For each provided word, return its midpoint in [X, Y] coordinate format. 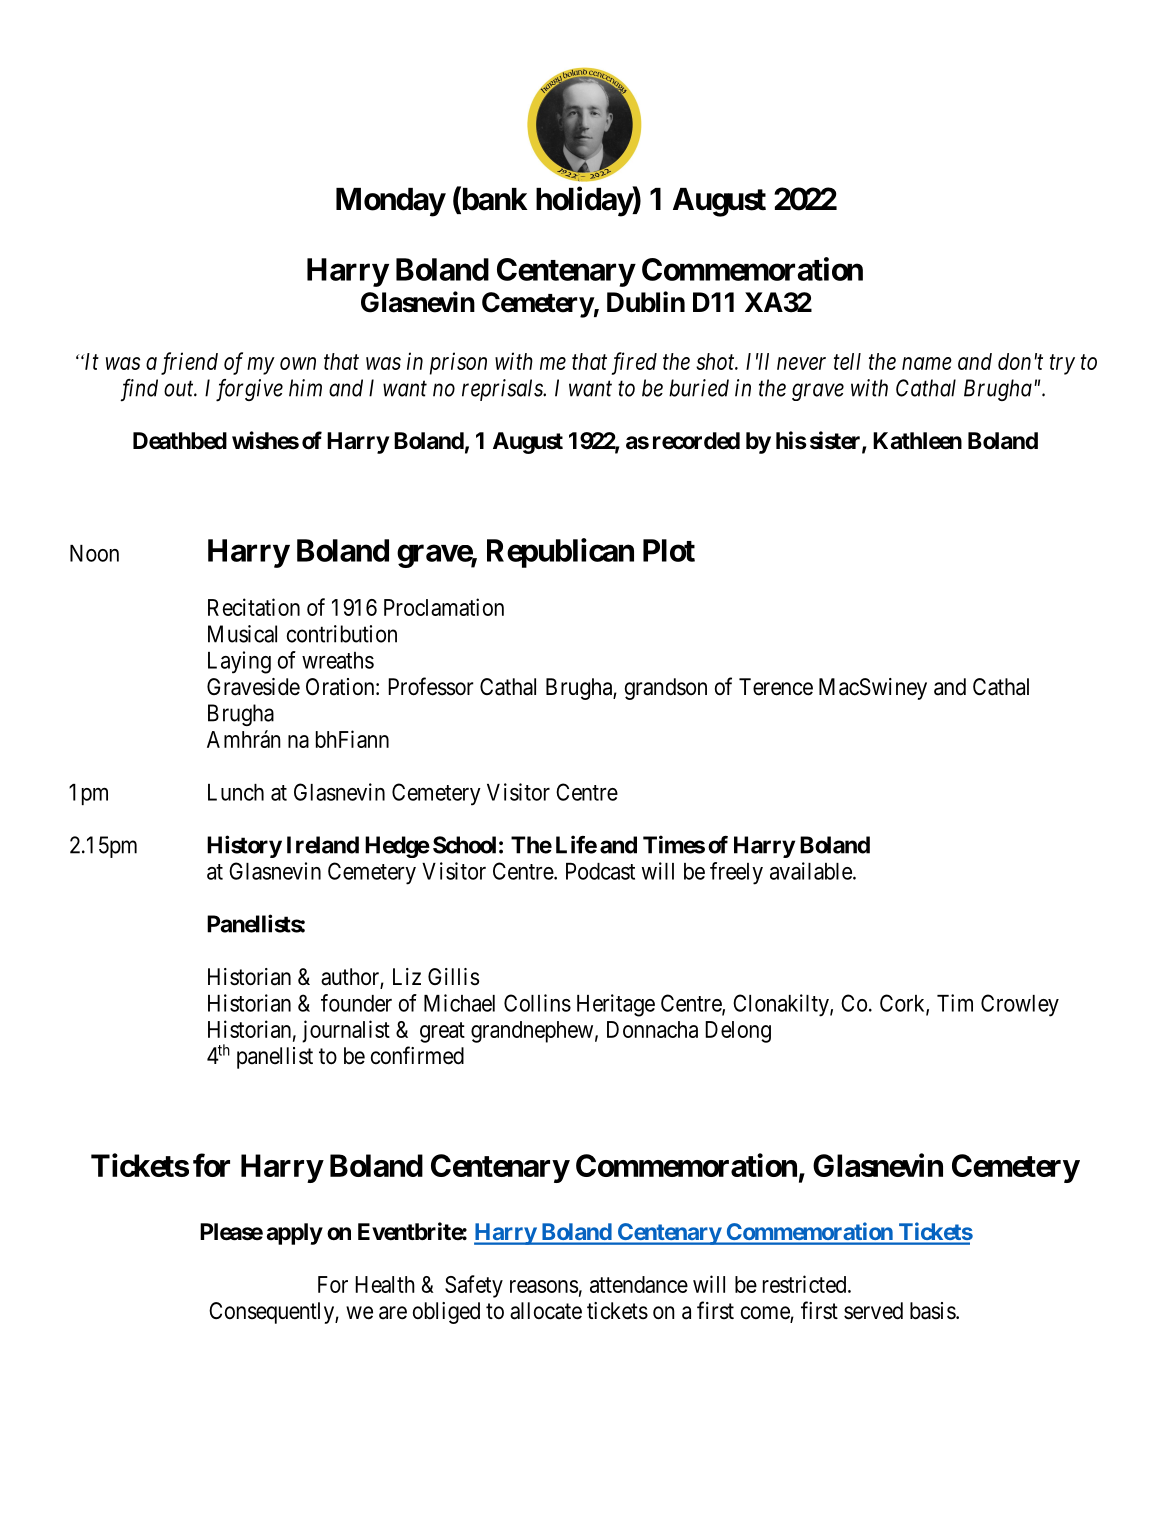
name [927, 363]
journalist [346, 1031]
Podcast [600, 871]
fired [634, 363]
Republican [560, 553]
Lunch [236, 792]
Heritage [616, 1005]
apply [295, 1234]
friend [189, 363]
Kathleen [917, 441]
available [812, 871]
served [873, 1311]
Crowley [1020, 1005]
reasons [544, 1286]
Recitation [254, 607]
